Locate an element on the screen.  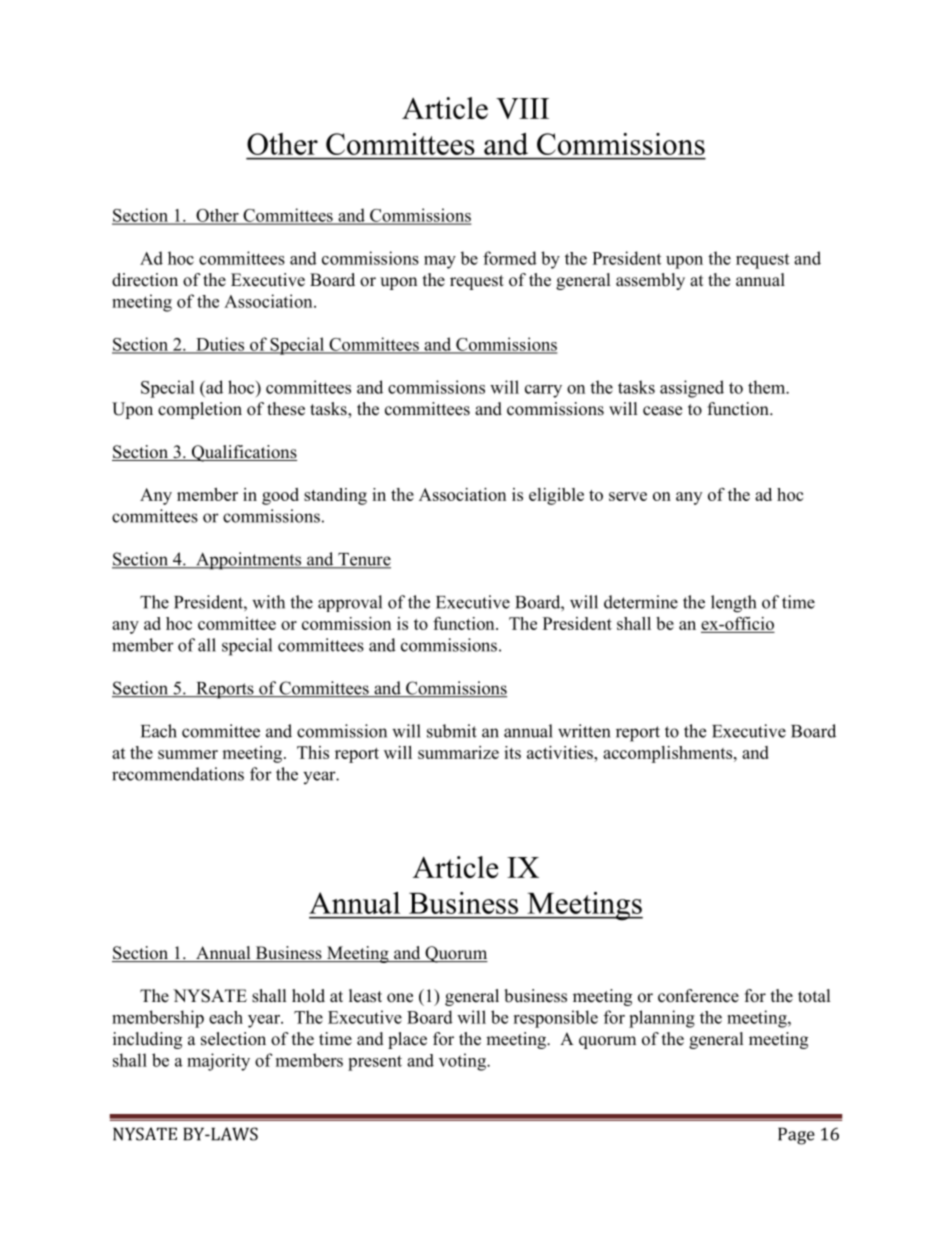
Tenure is located at coordinates (363, 560).
